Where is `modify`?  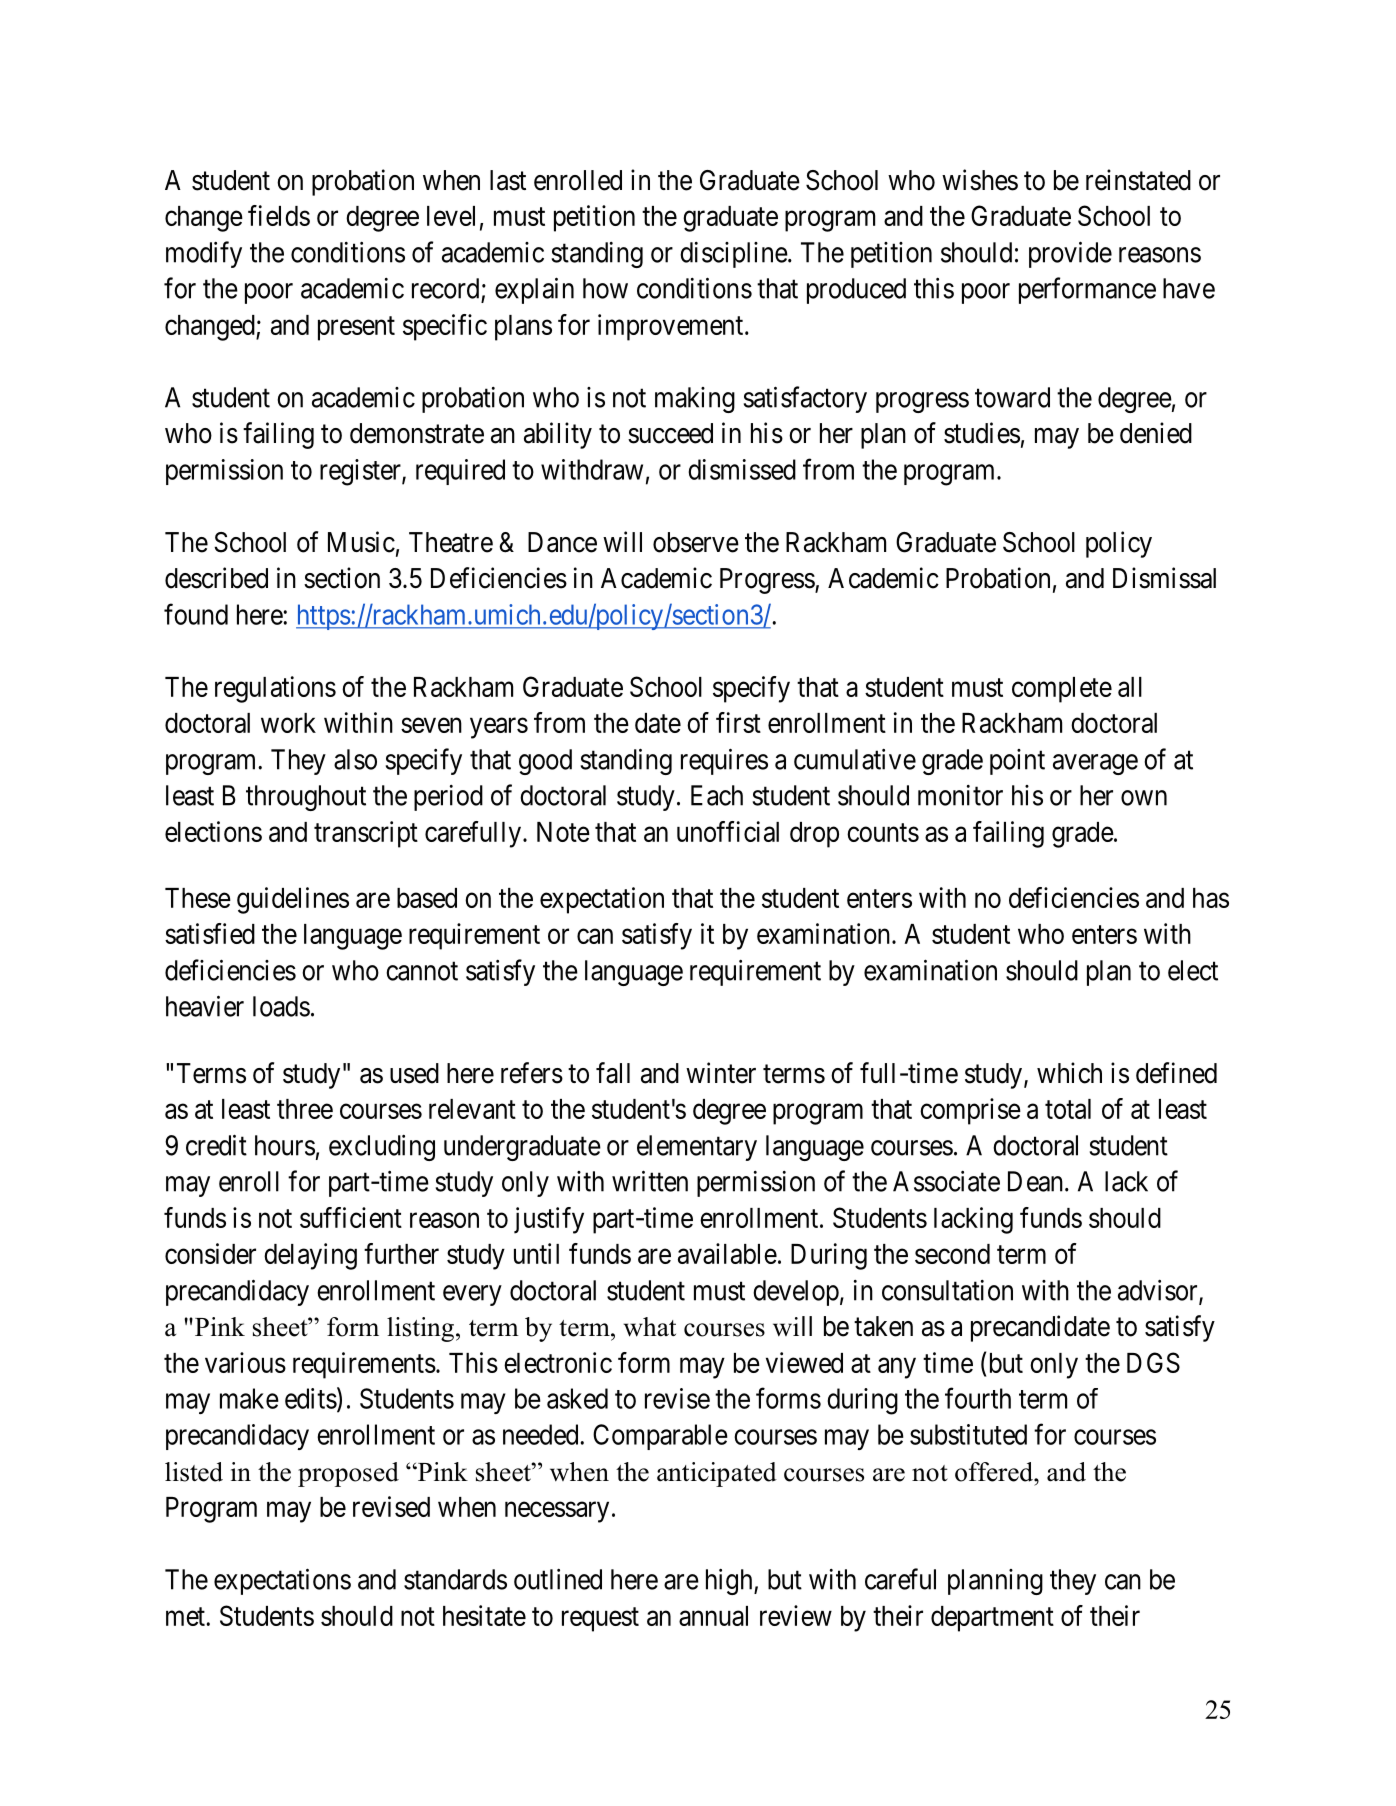
modify is located at coordinates (204, 254).
